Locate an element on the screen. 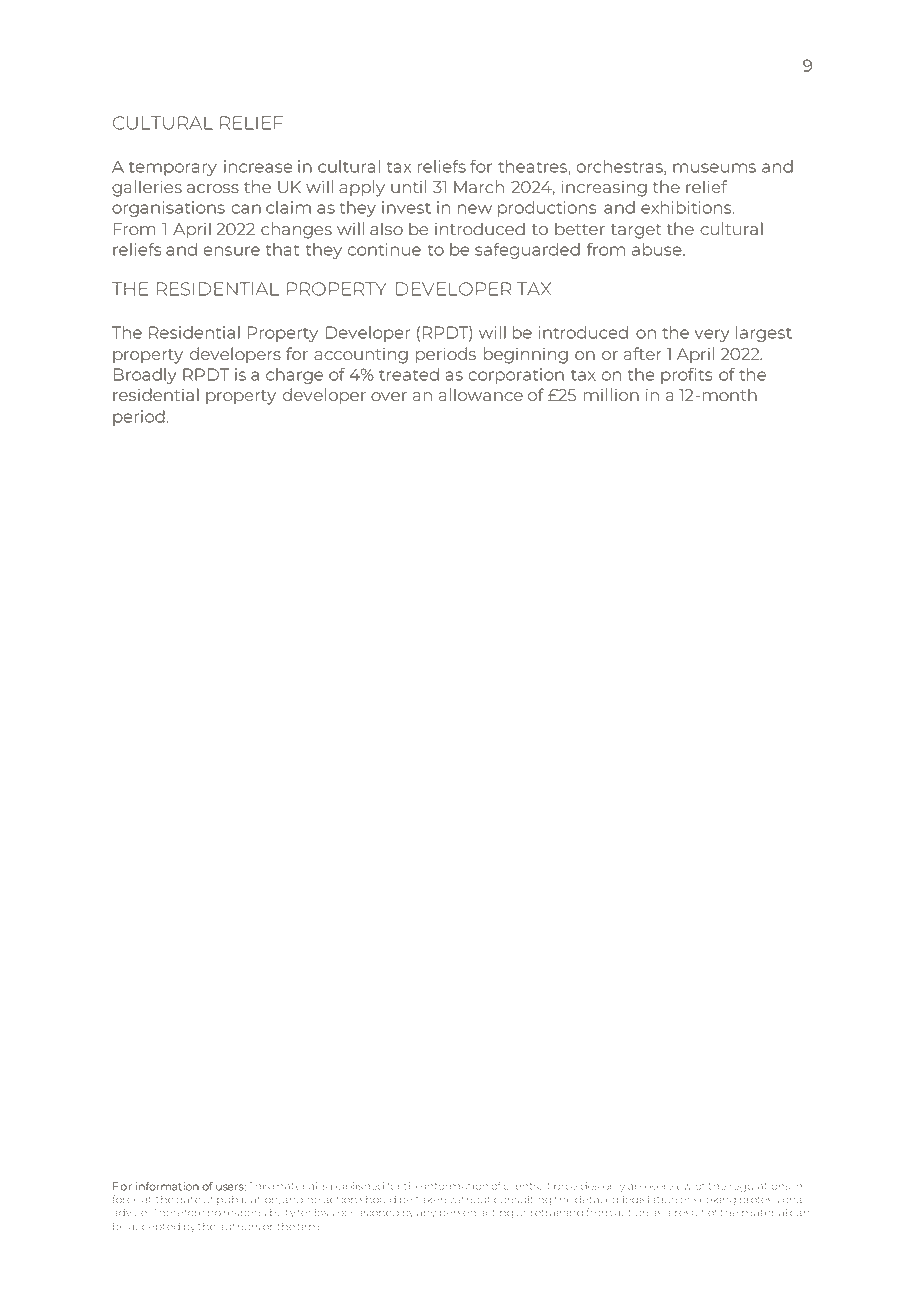 The image size is (924, 1308). allowance is located at coordinates (480, 394).
